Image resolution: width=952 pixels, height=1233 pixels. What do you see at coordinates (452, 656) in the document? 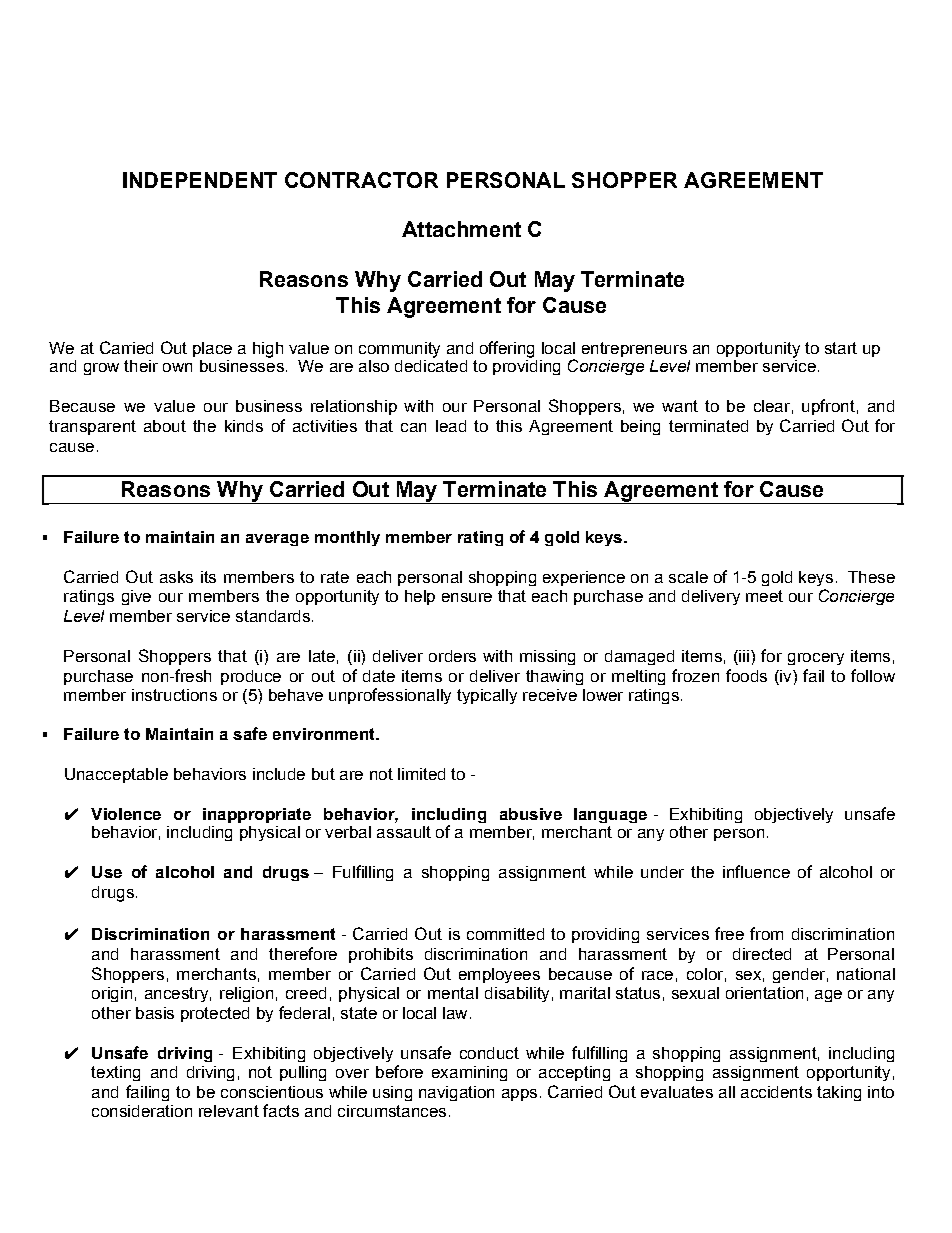
I see `orders` at bounding box center [452, 656].
